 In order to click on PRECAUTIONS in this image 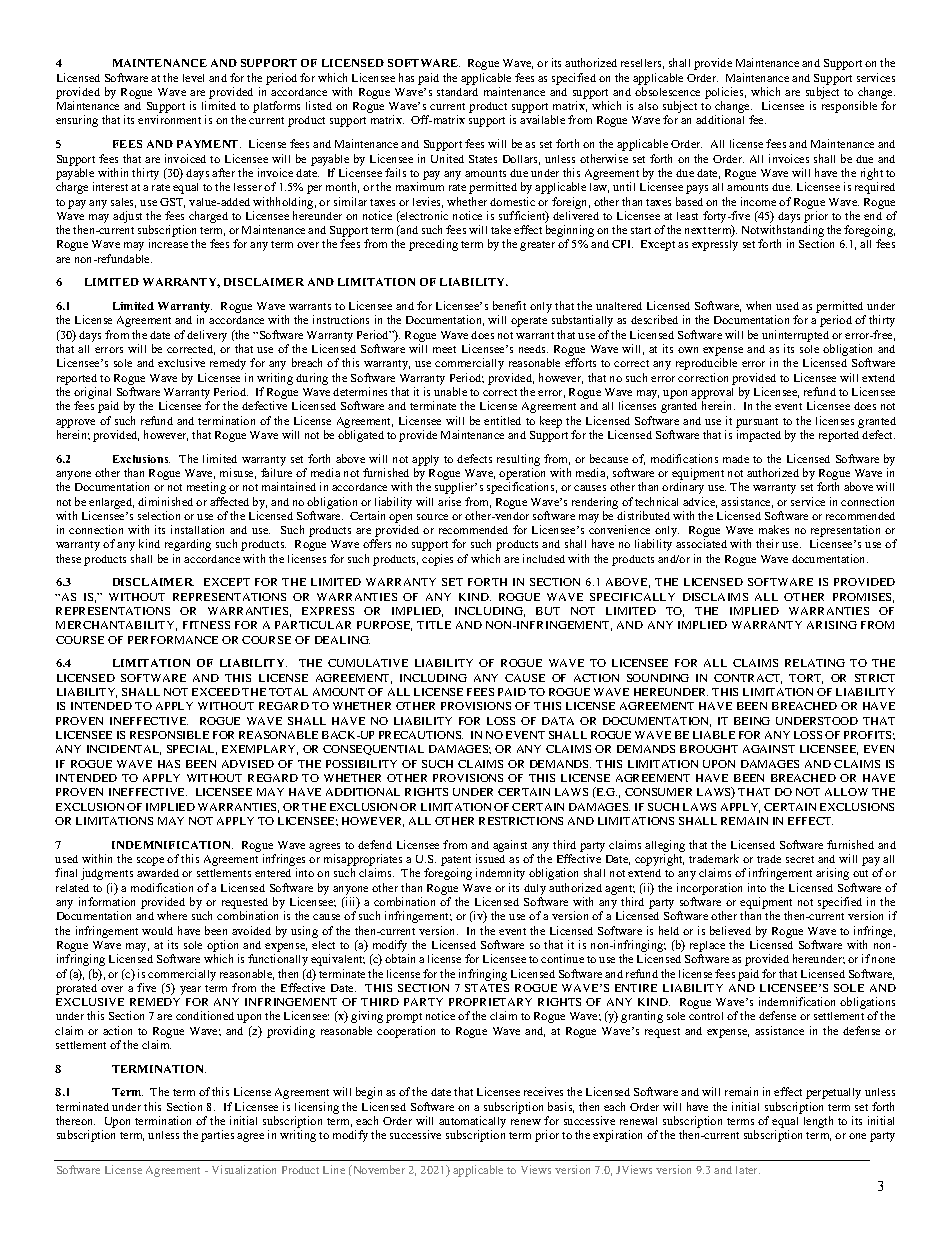, I will do `click(421, 735)`.
